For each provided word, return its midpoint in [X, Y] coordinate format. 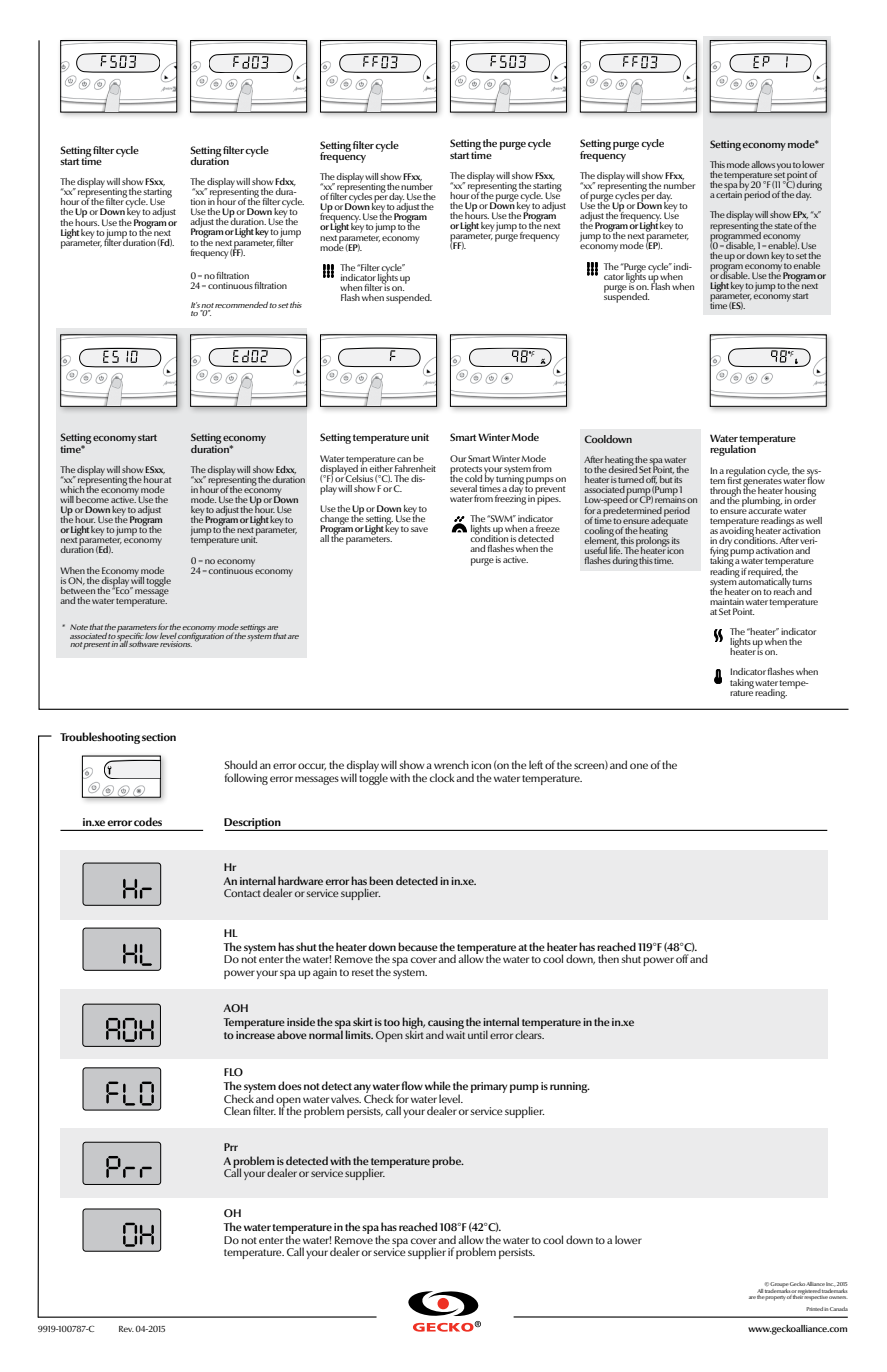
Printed [814, 1309]
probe [447, 1162]
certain [729, 193]
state [783, 226]
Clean [237, 1110]
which [72, 489]
